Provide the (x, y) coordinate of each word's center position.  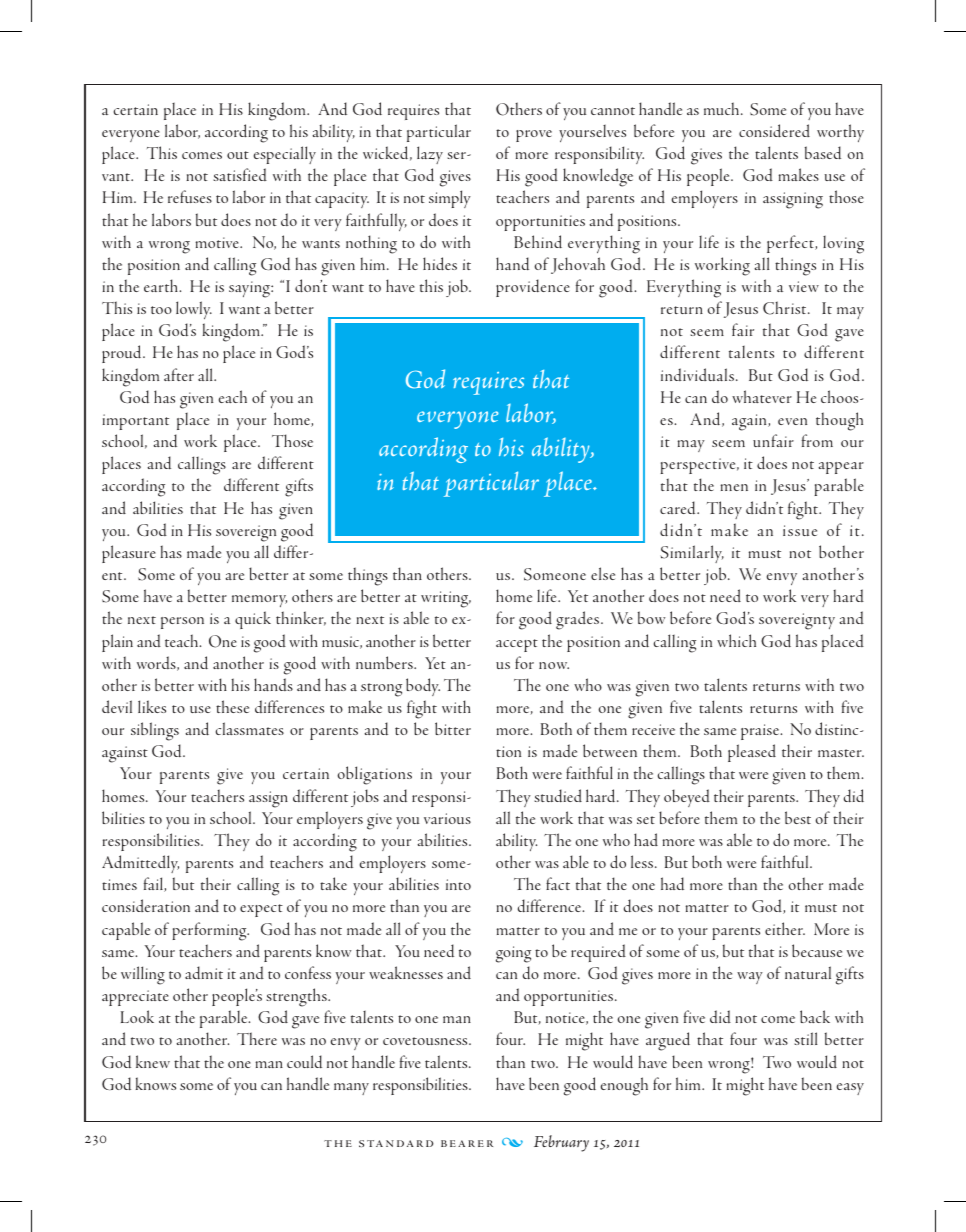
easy (850, 1089)
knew (153, 1061)
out (238, 155)
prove (534, 136)
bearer (467, 1143)
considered (774, 130)
